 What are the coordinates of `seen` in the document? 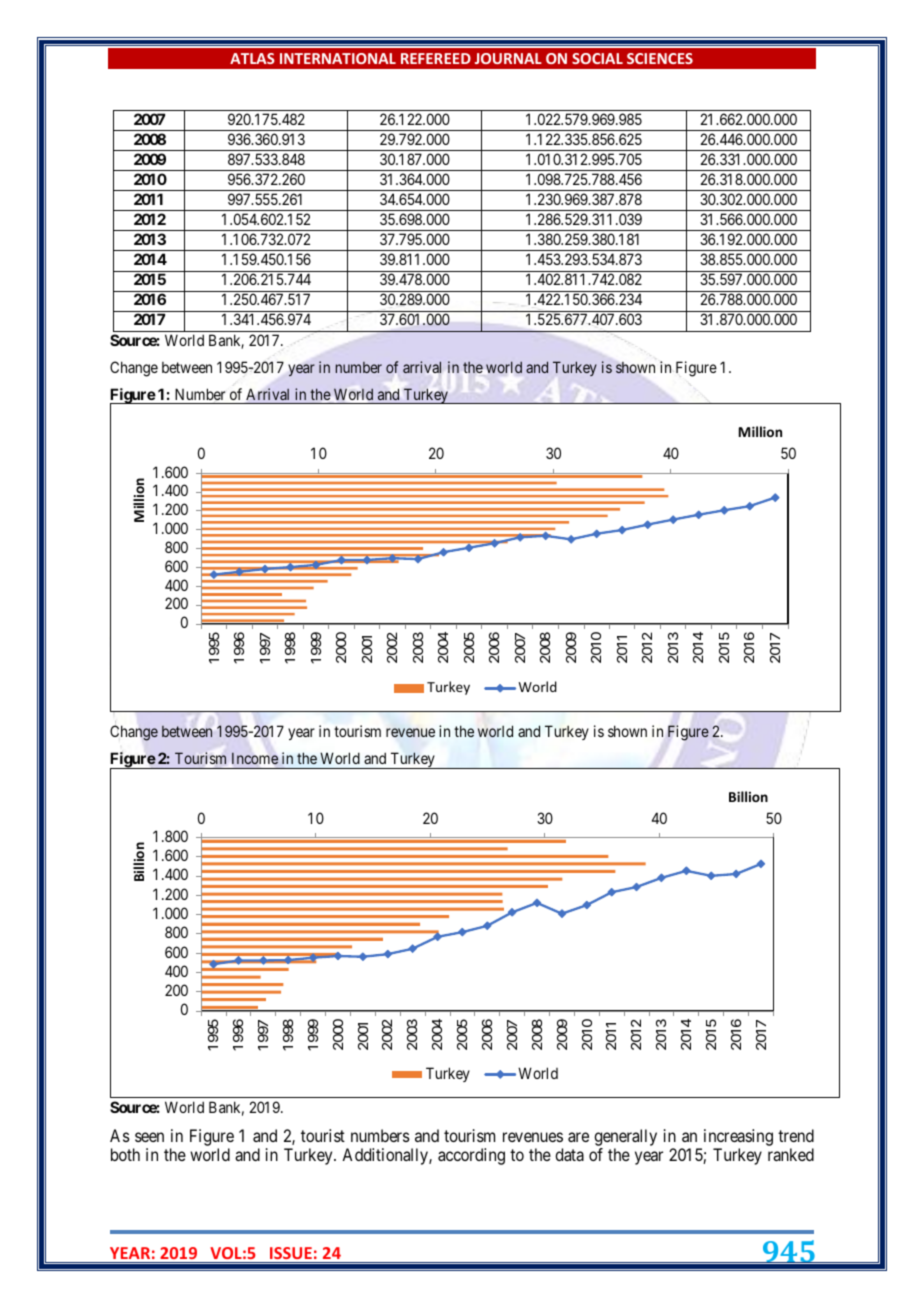 It's located at (149, 1137).
